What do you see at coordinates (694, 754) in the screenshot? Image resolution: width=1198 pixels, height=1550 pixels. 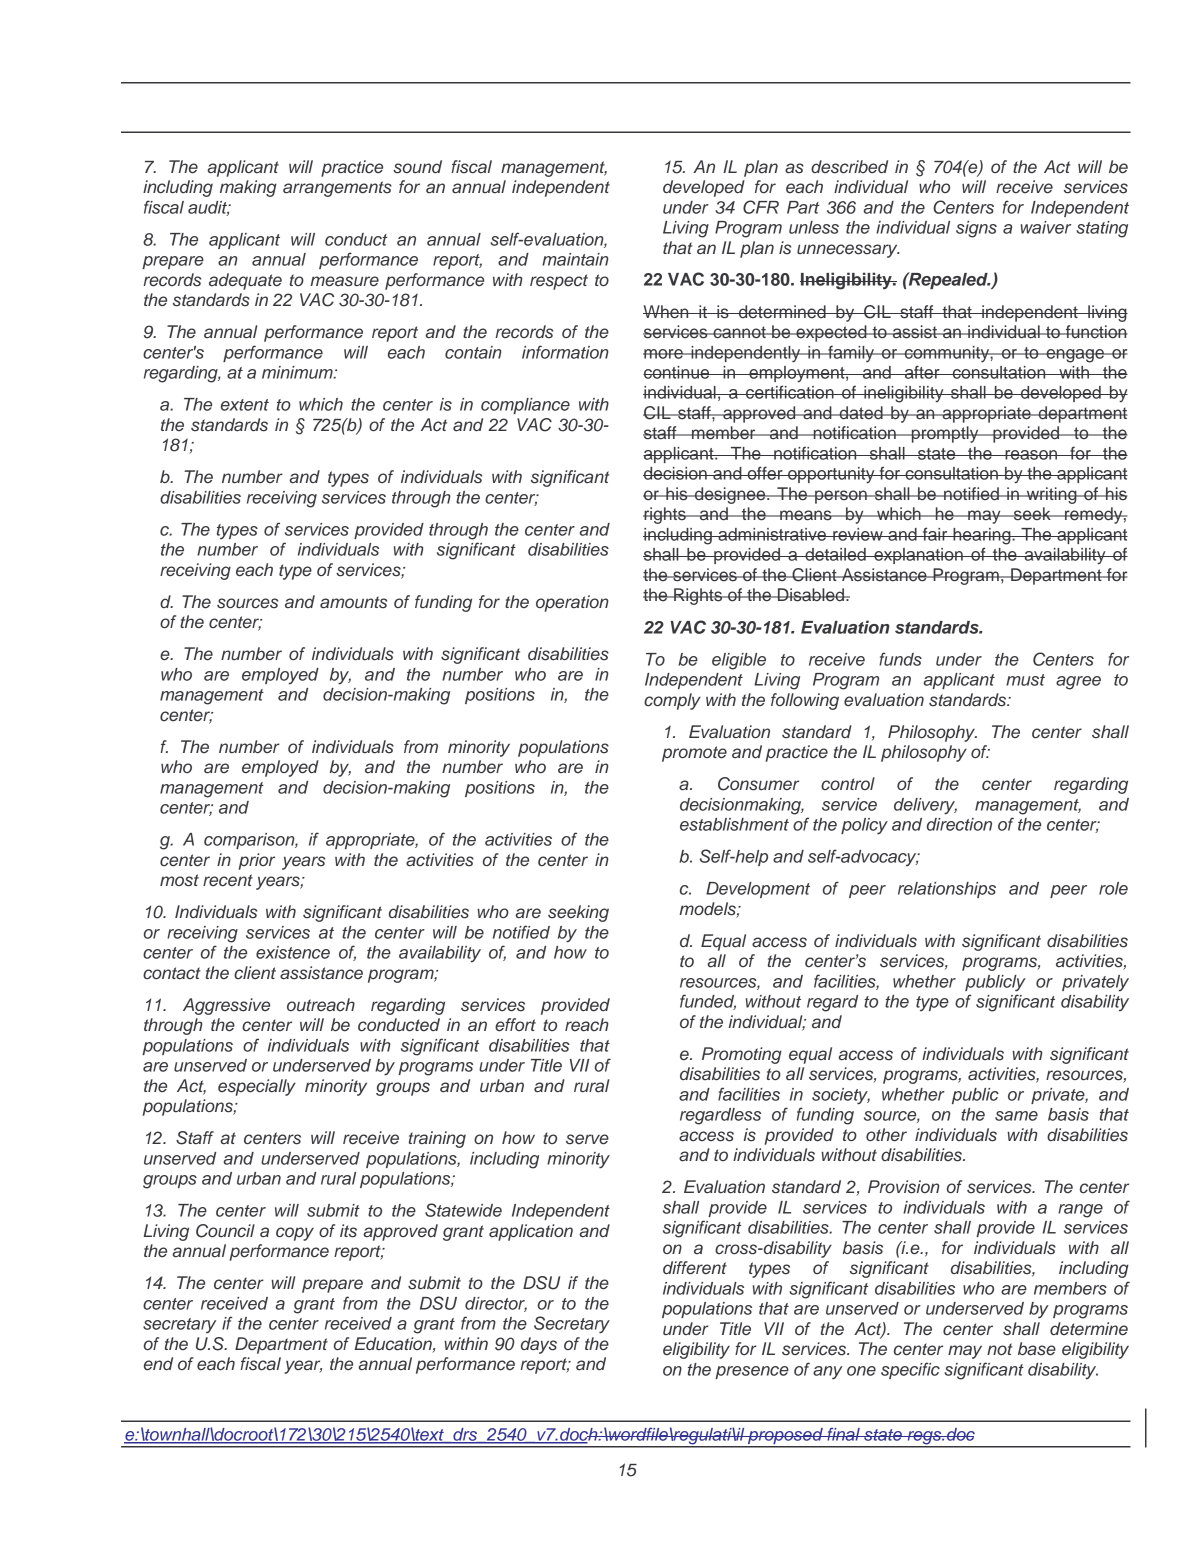 I see `promote` at bounding box center [694, 754].
